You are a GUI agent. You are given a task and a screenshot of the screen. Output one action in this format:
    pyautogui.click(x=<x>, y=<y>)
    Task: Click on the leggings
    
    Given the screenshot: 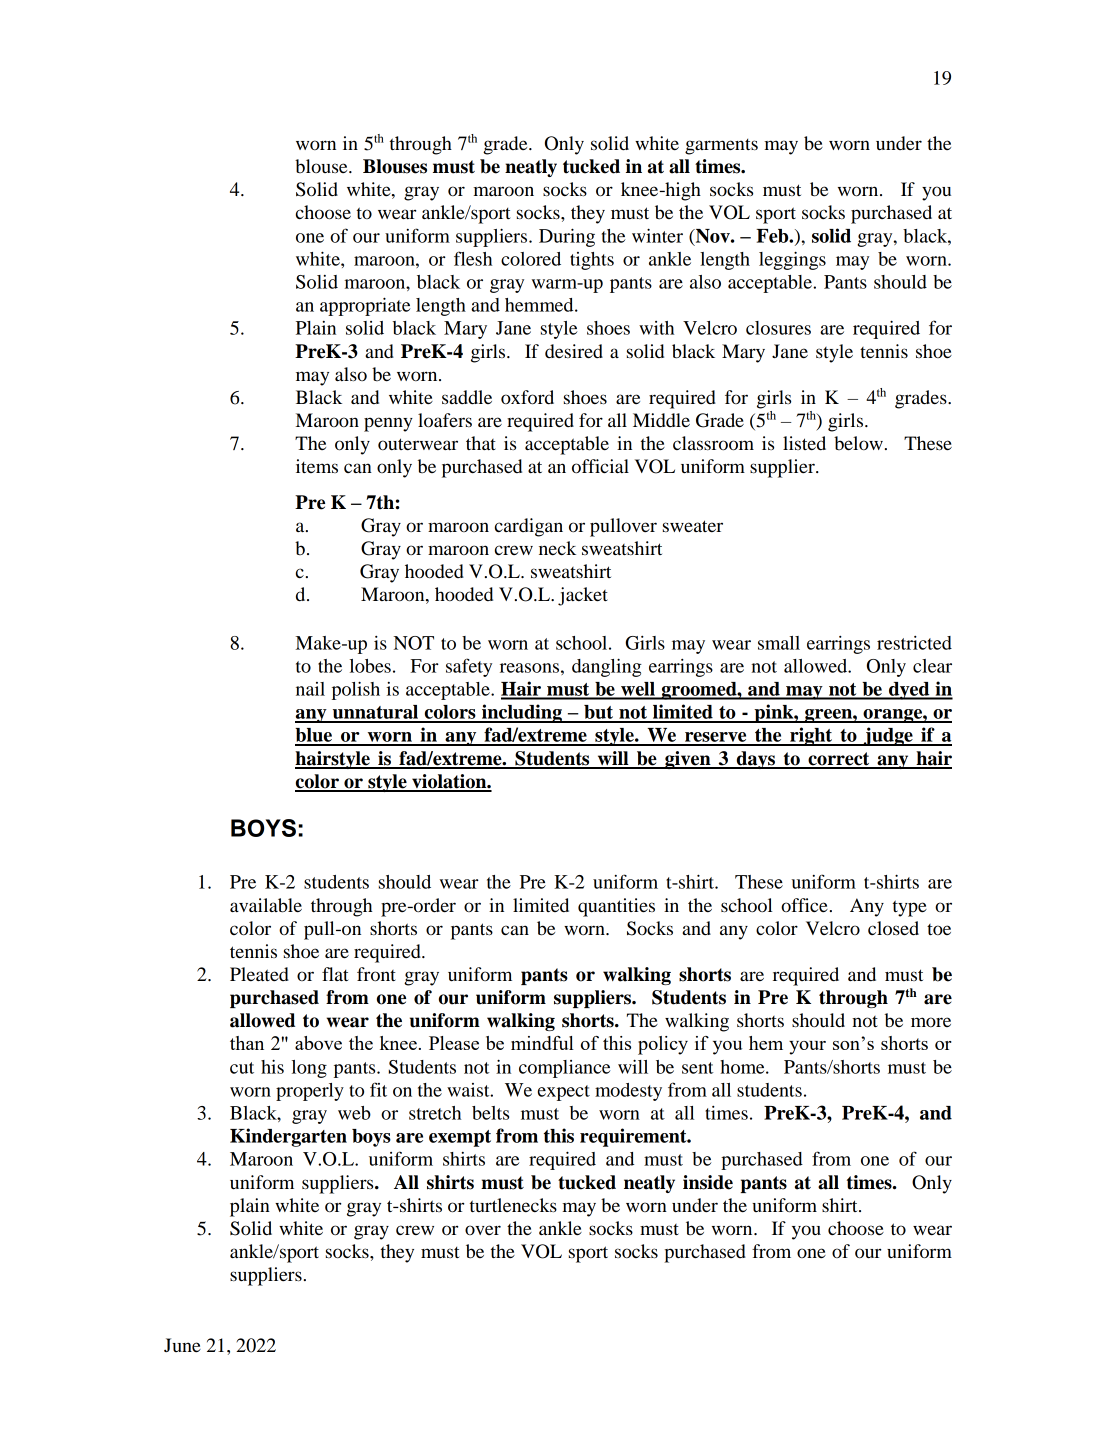 What is the action you would take?
    pyautogui.click(x=792, y=260)
